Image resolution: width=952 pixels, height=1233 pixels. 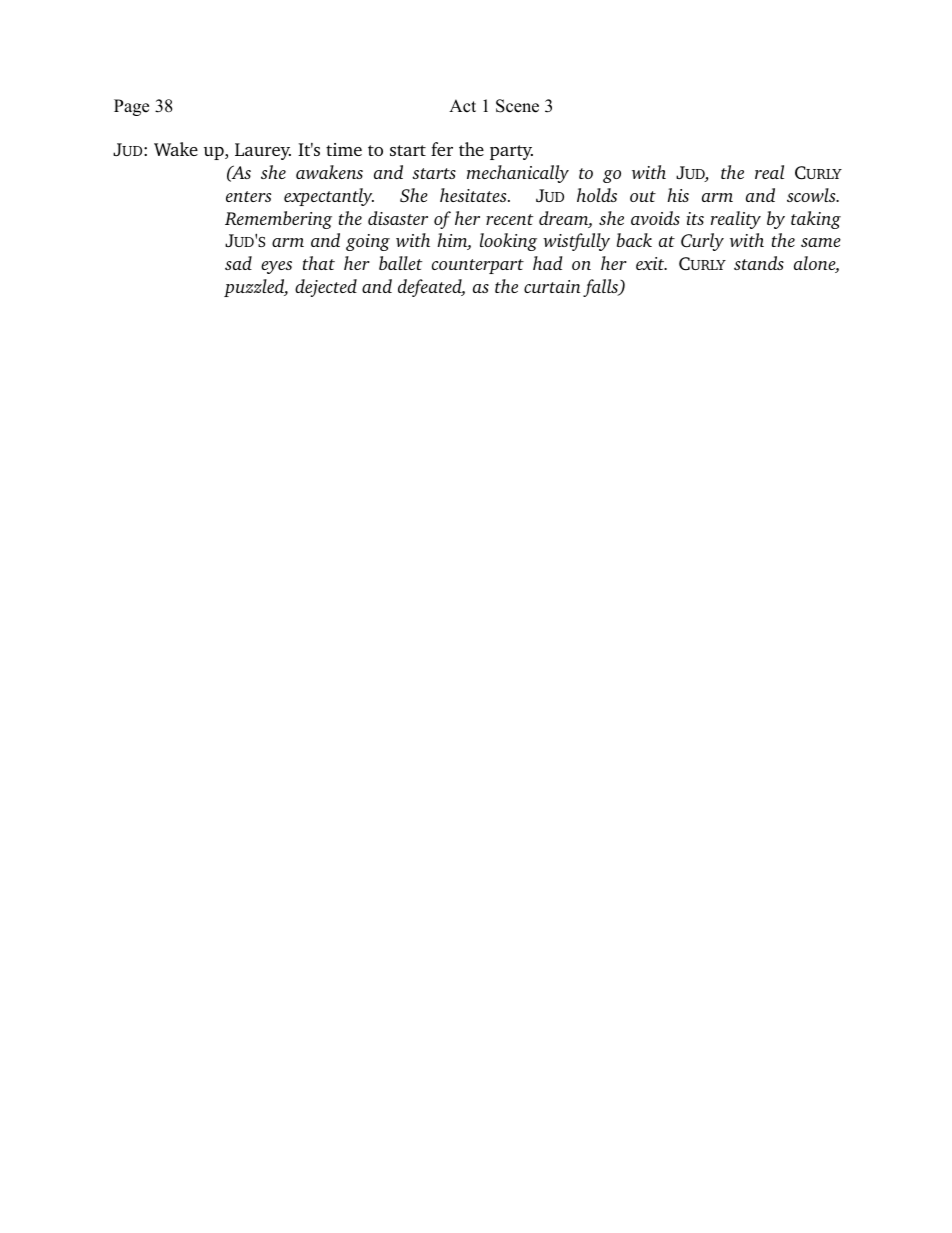 What do you see at coordinates (462, 106) in the image?
I see `Act` at bounding box center [462, 106].
